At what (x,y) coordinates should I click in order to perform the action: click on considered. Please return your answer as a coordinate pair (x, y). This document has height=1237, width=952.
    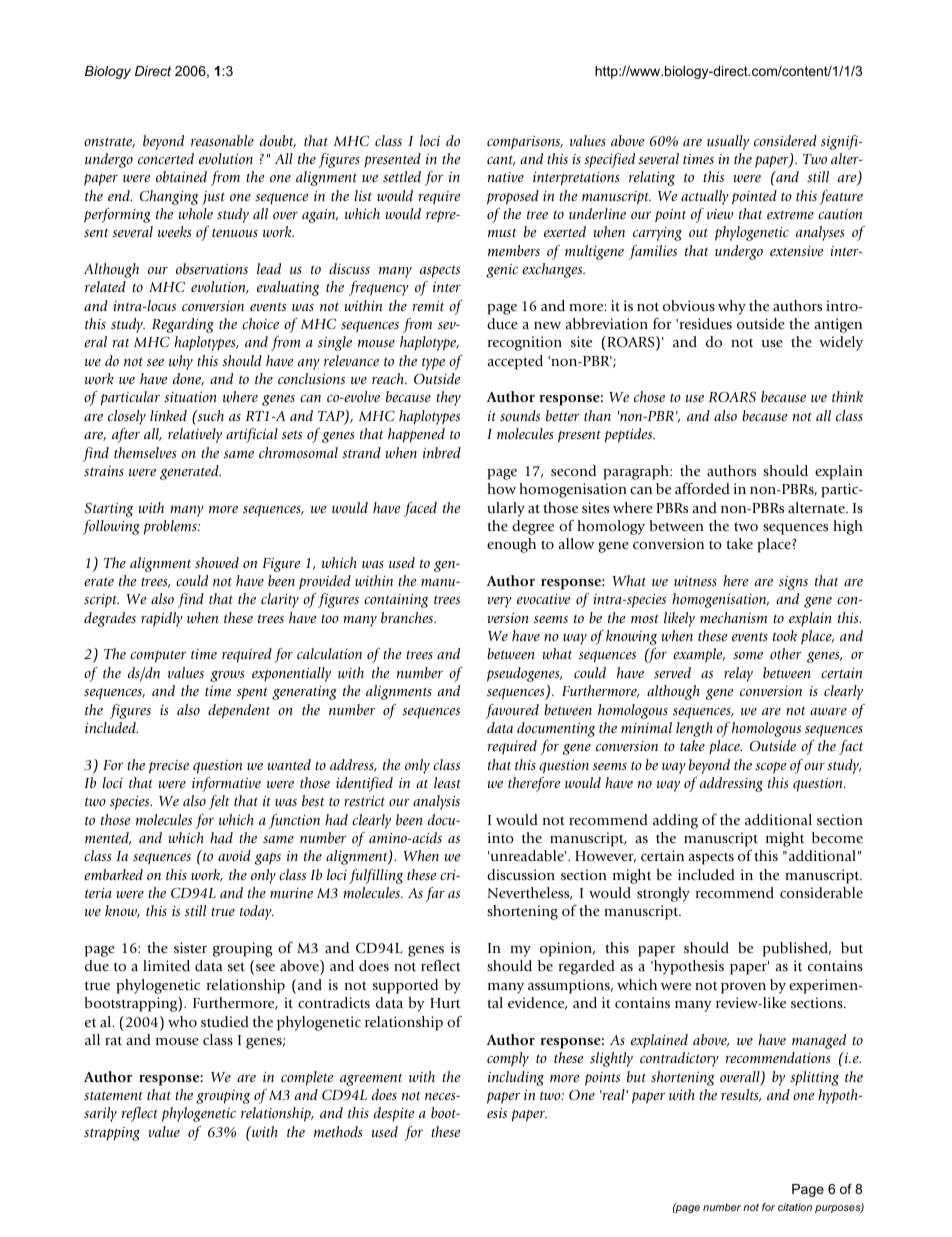
    Looking at the image, I should click on (785, 140).
